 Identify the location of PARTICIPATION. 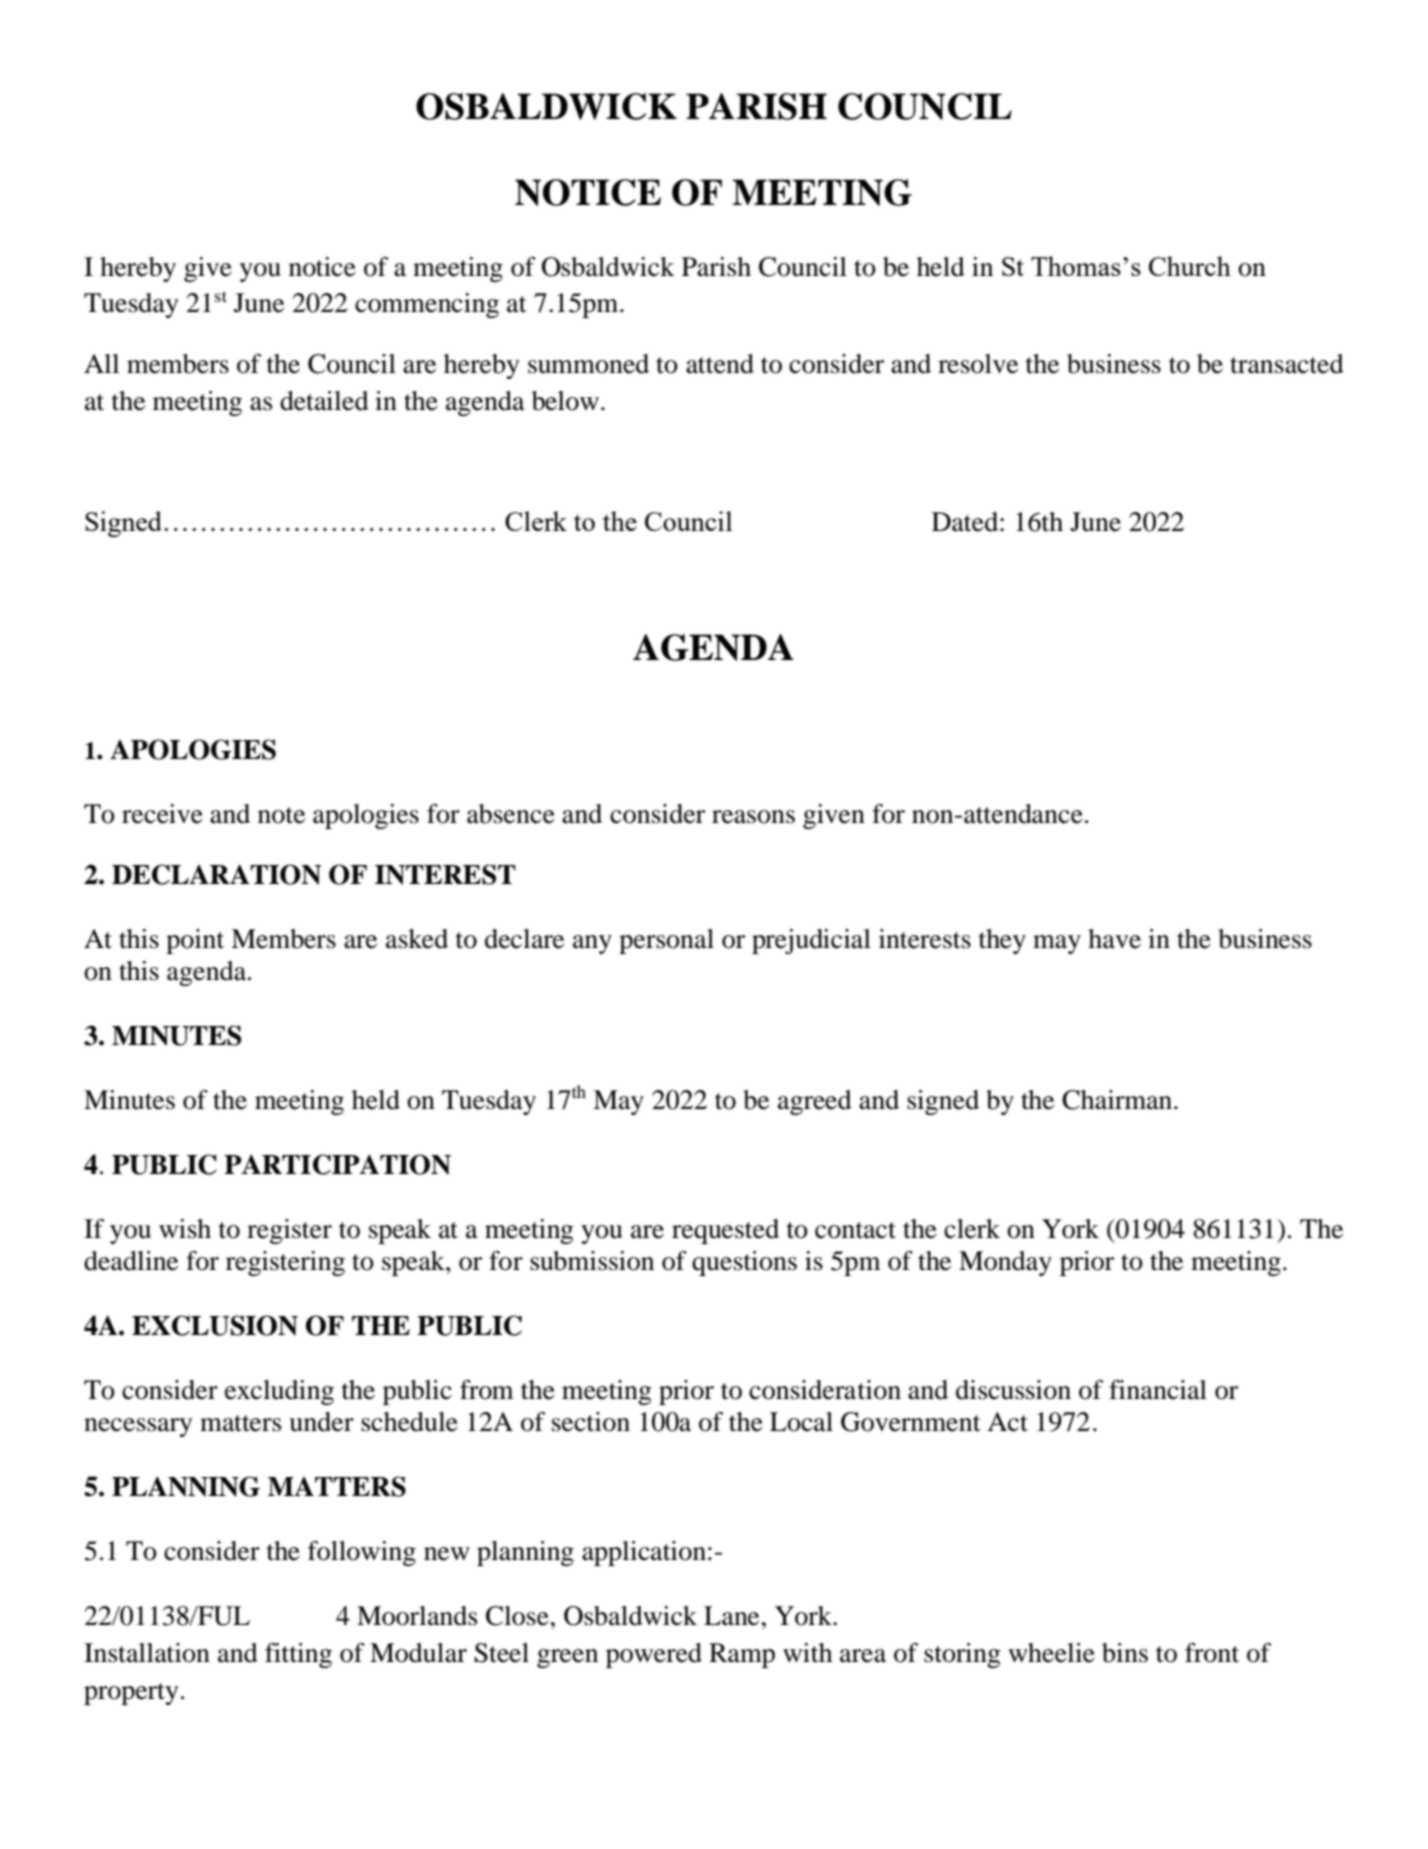
(337, 1164).
